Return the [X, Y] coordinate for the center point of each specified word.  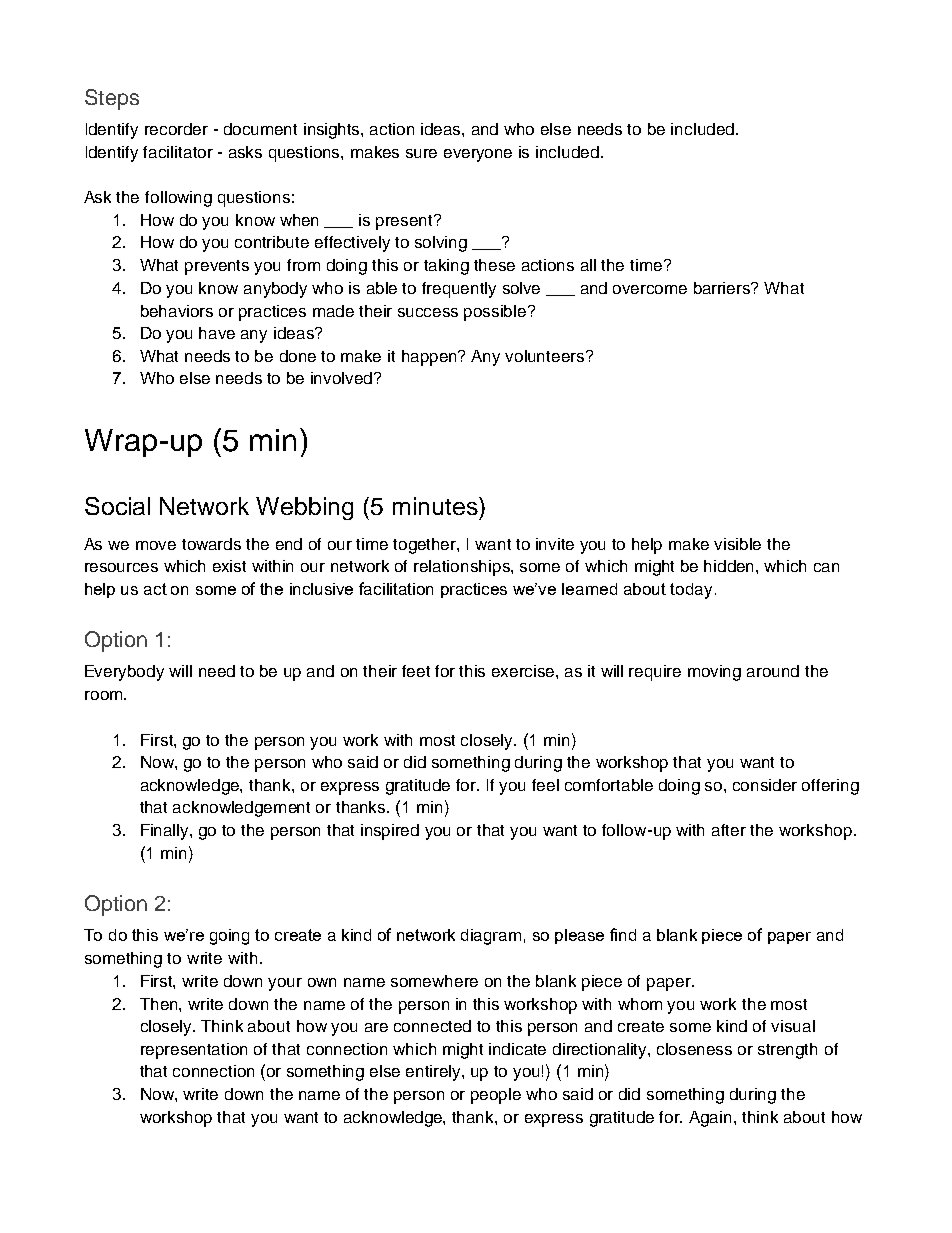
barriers [723, 288]
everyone [478, 155]
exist [229, 566]
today [693, 591]
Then [160, 1004]
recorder [176, 129]
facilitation [396, 588]
